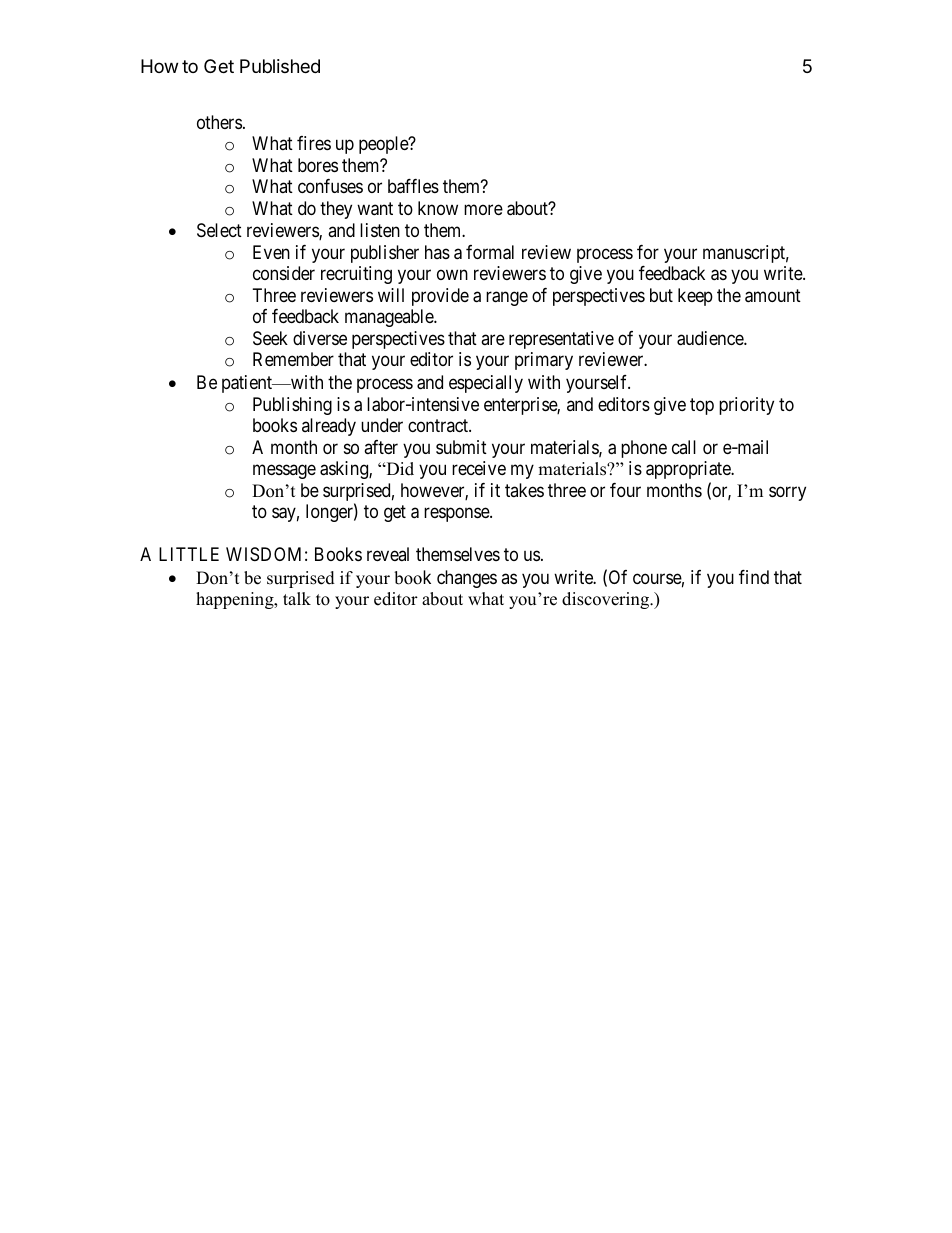 This image has height=1233, width=952. Describe the element at coordinates (384, 145) in the image. I see `people` at that location.
